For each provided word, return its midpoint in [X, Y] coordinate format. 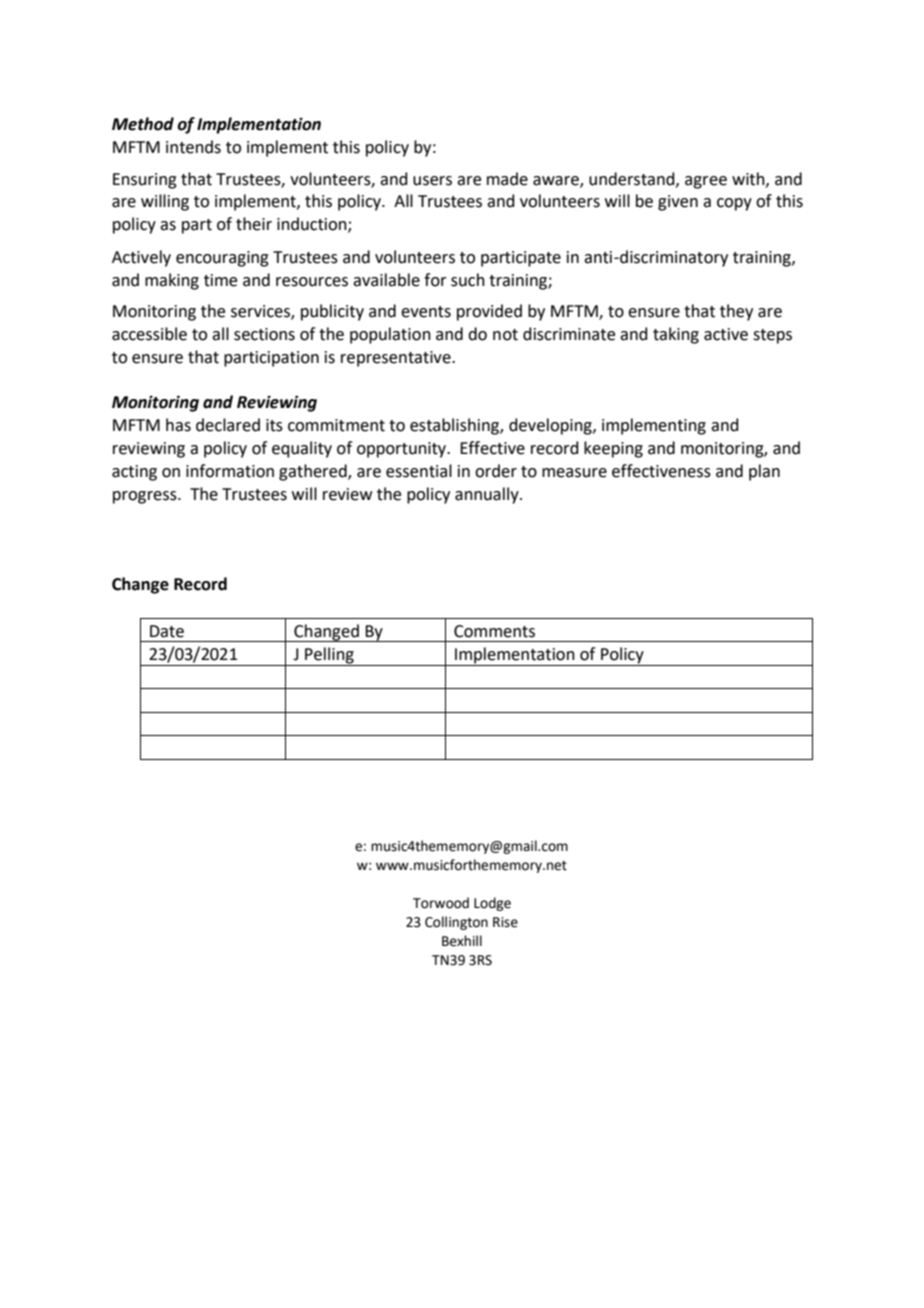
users [432, 181]
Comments [494, 631]
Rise [505, 922]
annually [488, 495]
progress [146, 497]
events [426, 312]
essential [419, 471]
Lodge [492, 904]
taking [676, 335]
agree [706, 182]
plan [764, 472]
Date [167, 631]
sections [264, 334]
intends [193, 147]
